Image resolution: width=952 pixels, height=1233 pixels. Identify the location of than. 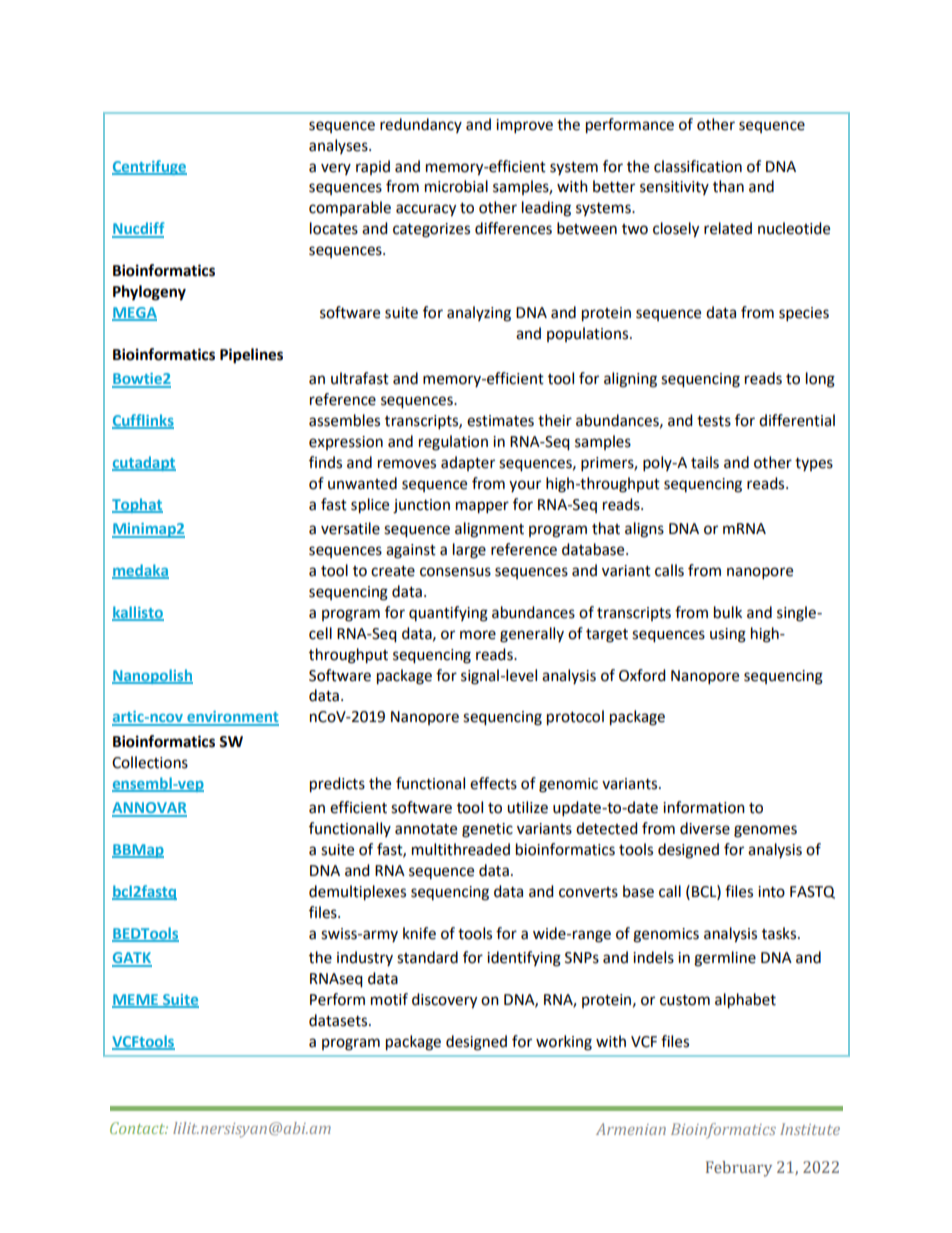
(728, 186).
